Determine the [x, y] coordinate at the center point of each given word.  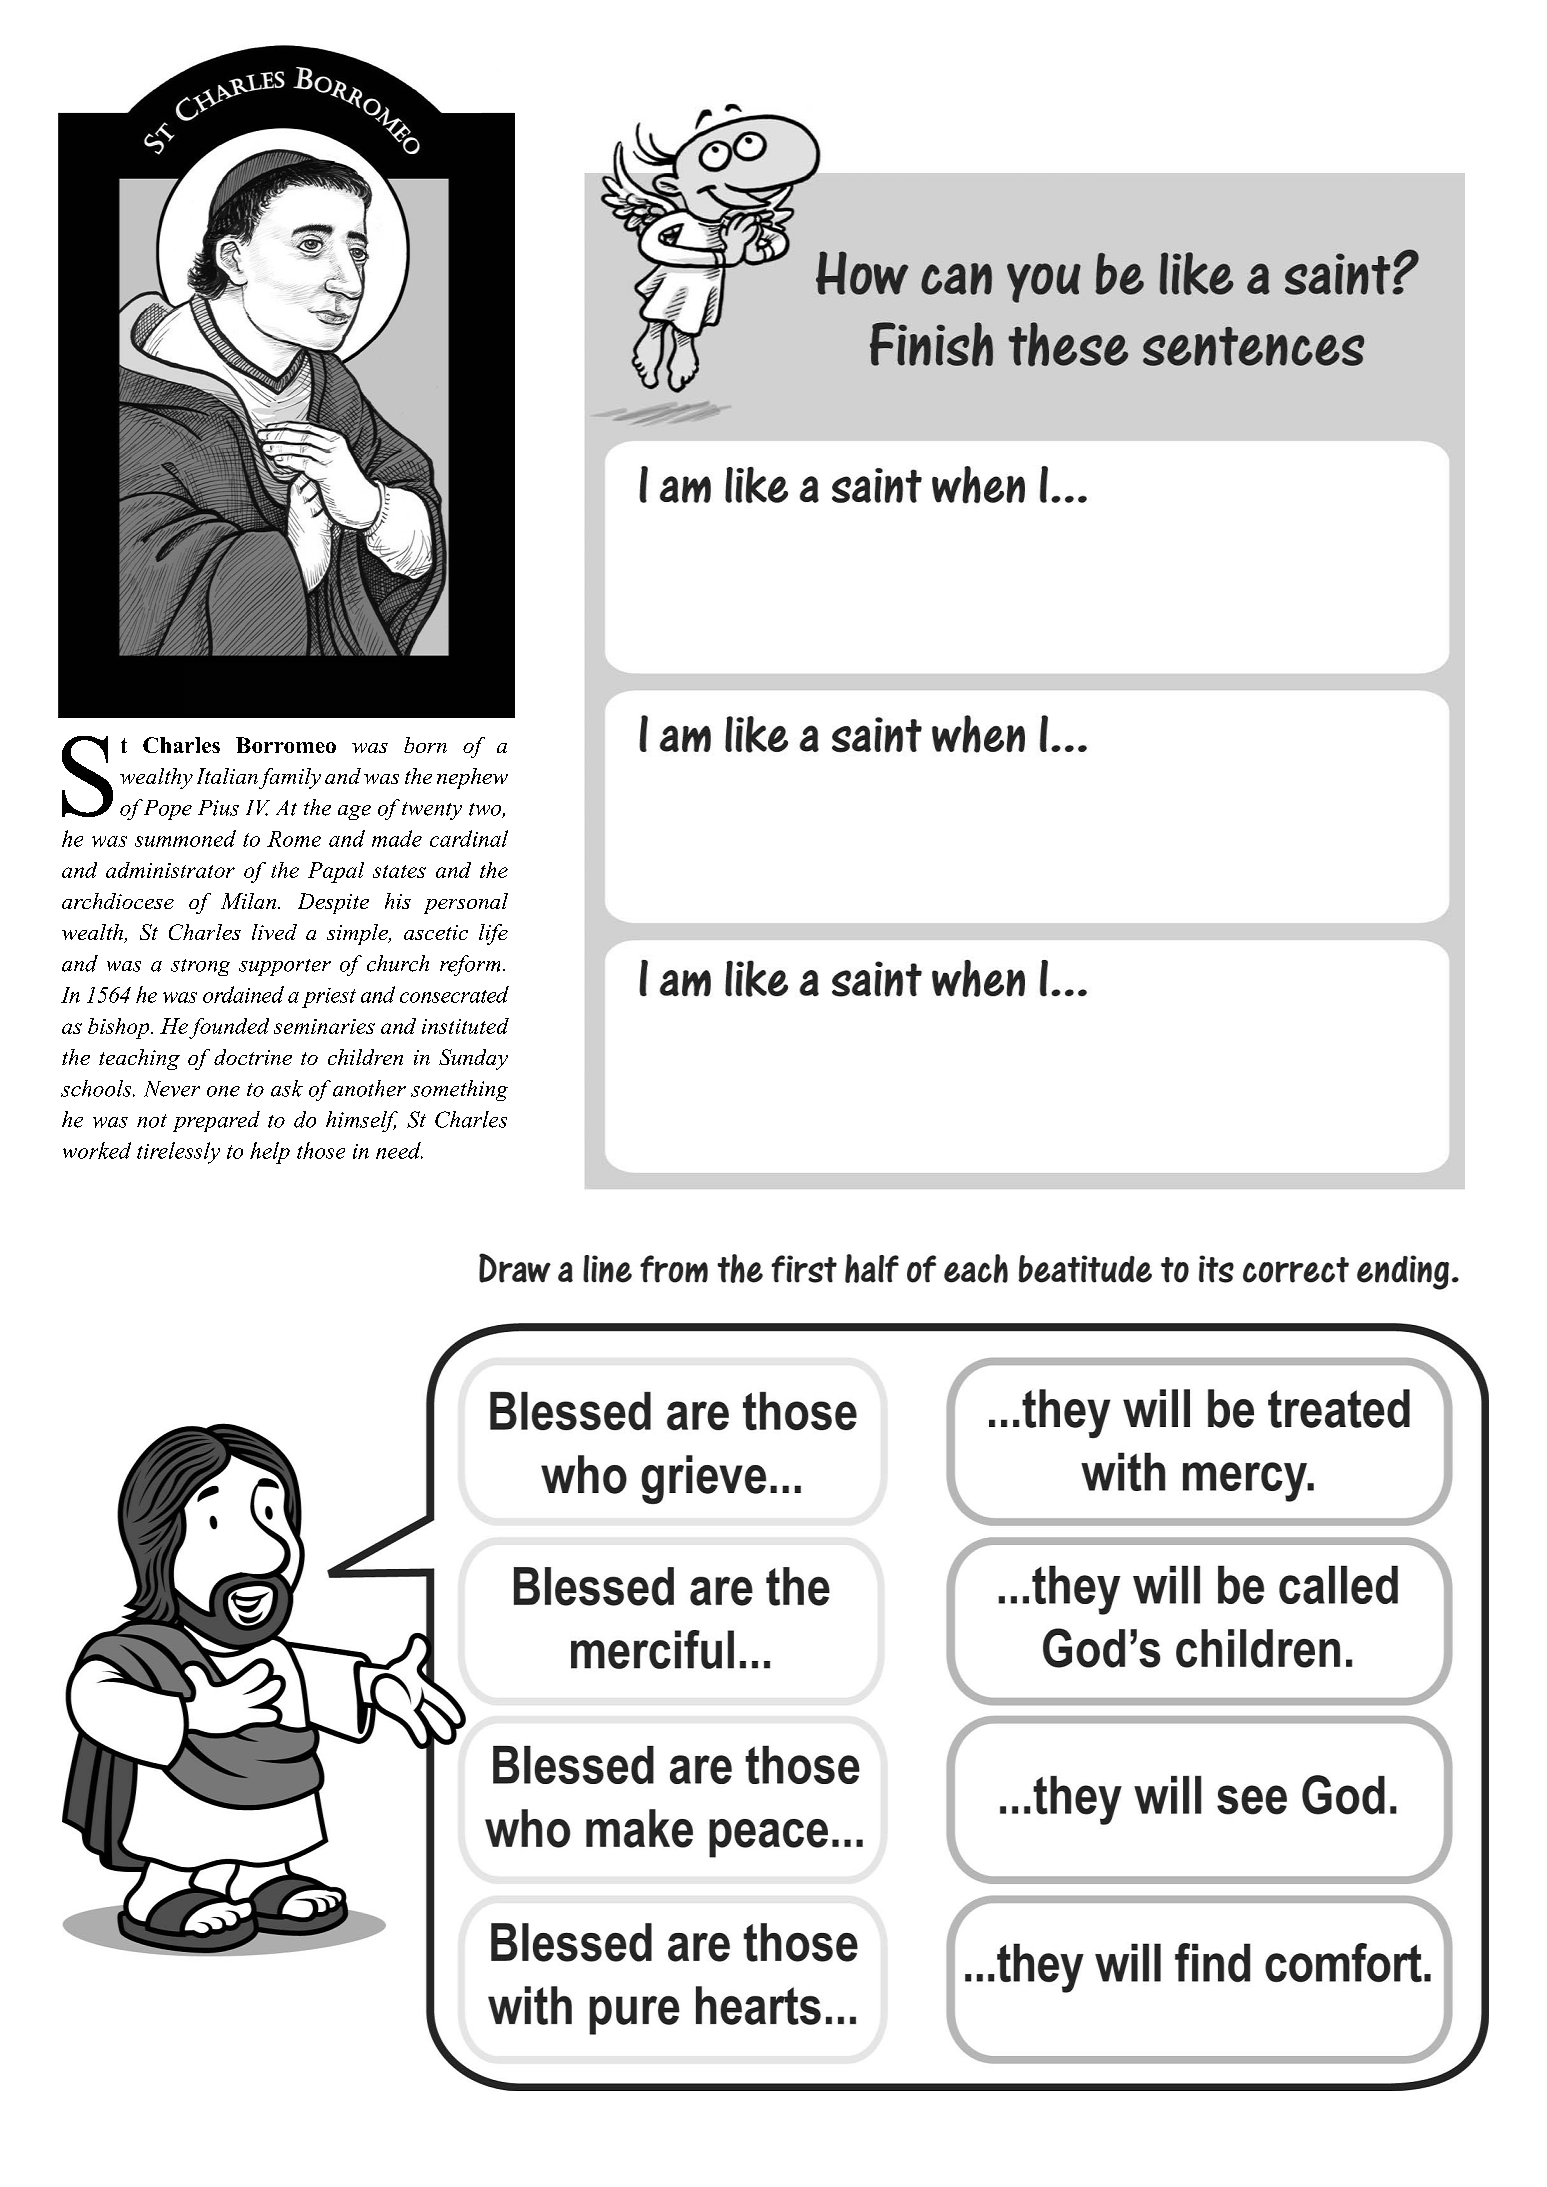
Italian [227, 776]
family [290, 778]
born [425, 745]
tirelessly [178, 1153]
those [321, 1150]
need [399, 1150]
